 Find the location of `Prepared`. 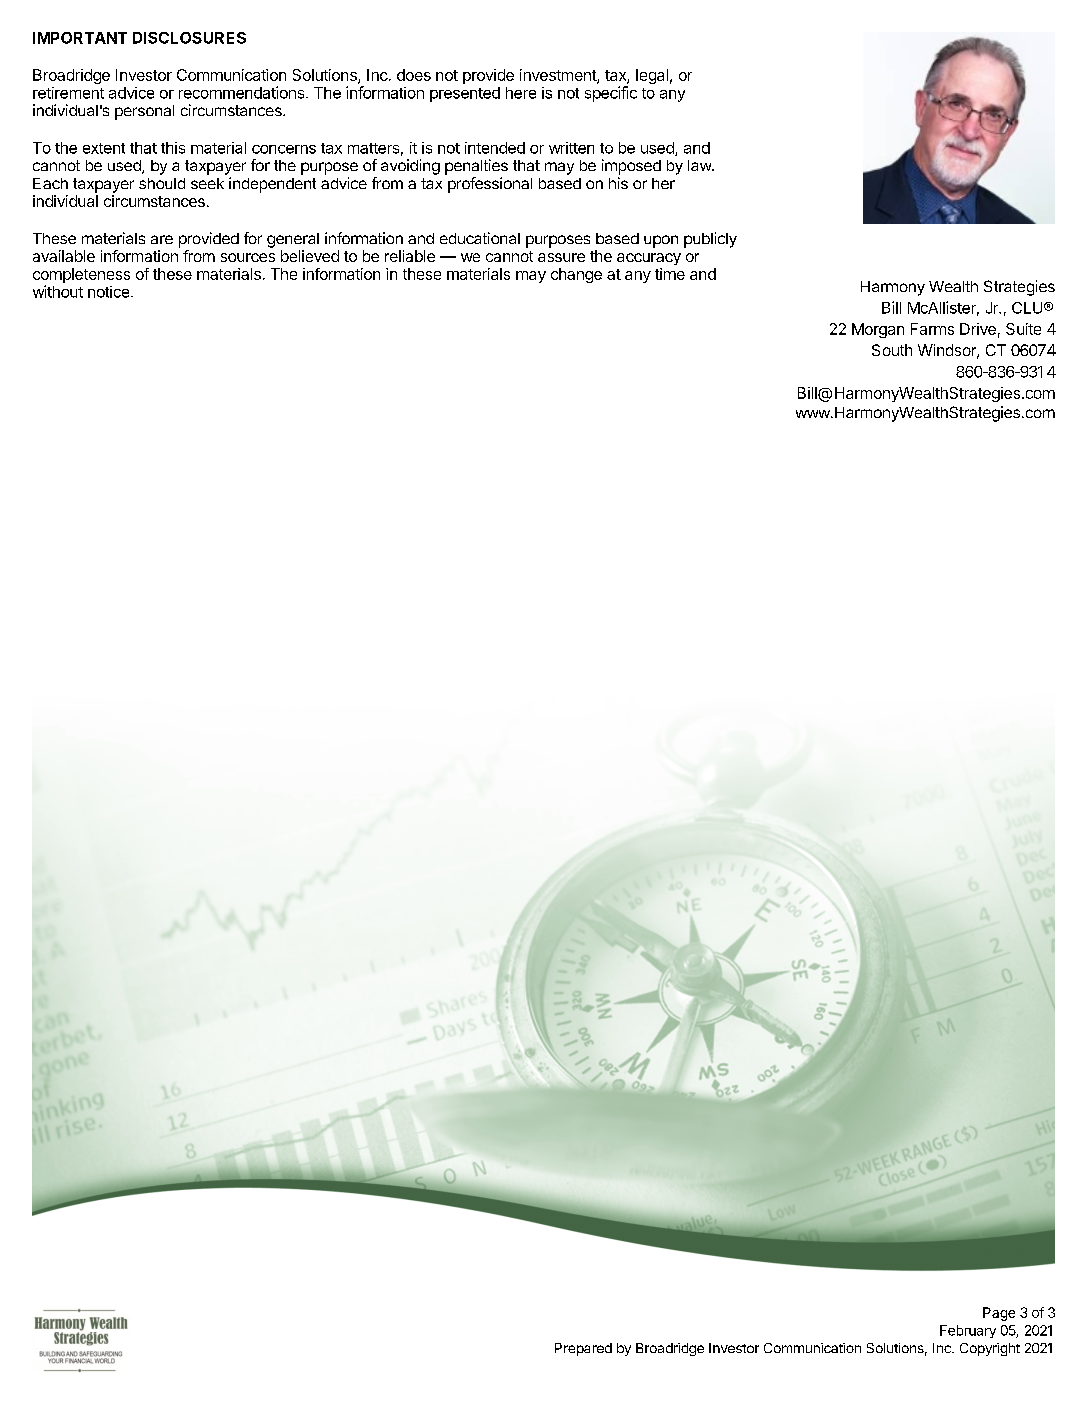

Prepared is located at coordinates (583, 1349).
